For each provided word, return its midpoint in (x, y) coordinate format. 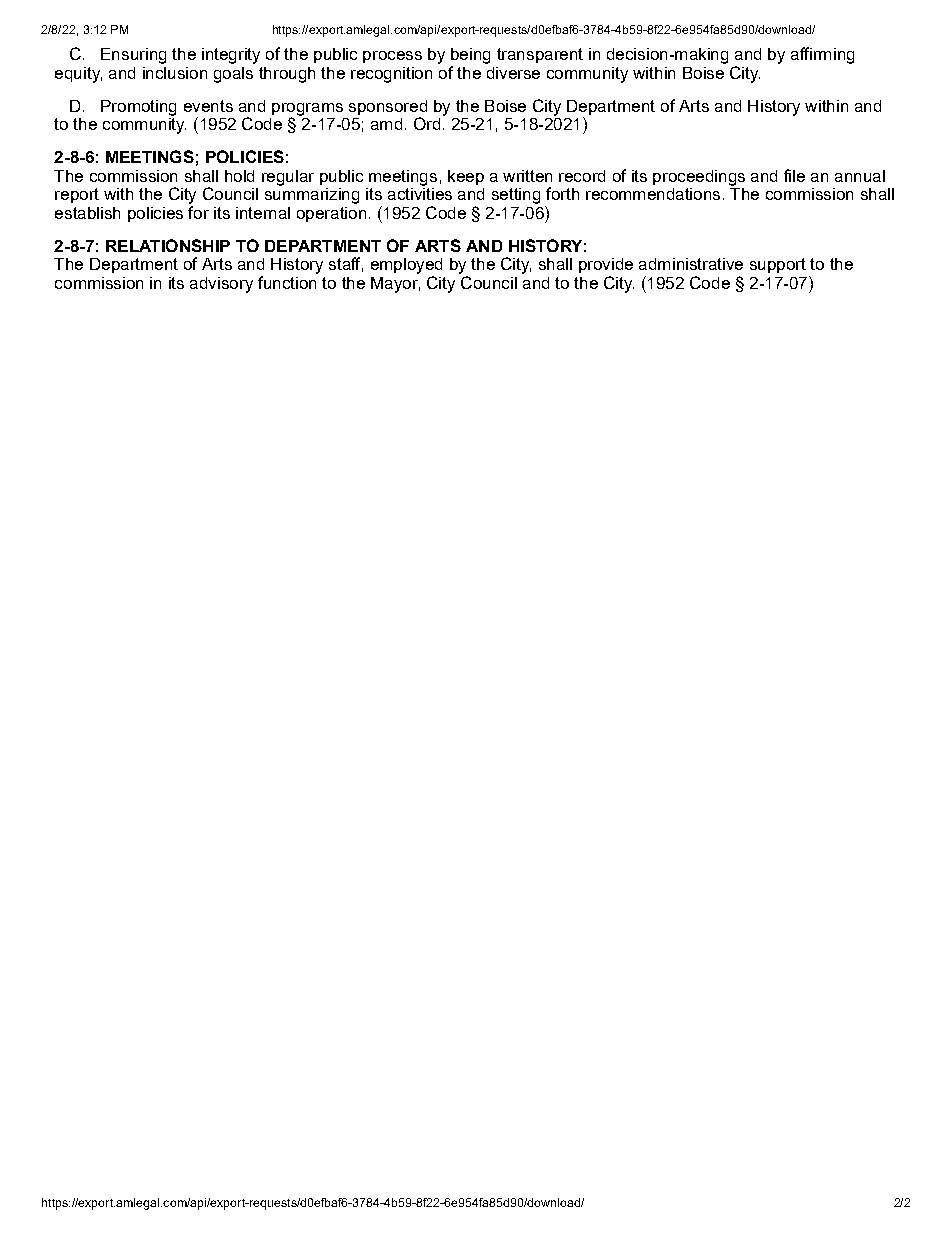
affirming (822, 55)
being (470, 56)
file (794, 175)
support (778, 265)
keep (466, 177)
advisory (221, 285)
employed (406, 267)
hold (239, 176)
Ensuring (133, 56)
